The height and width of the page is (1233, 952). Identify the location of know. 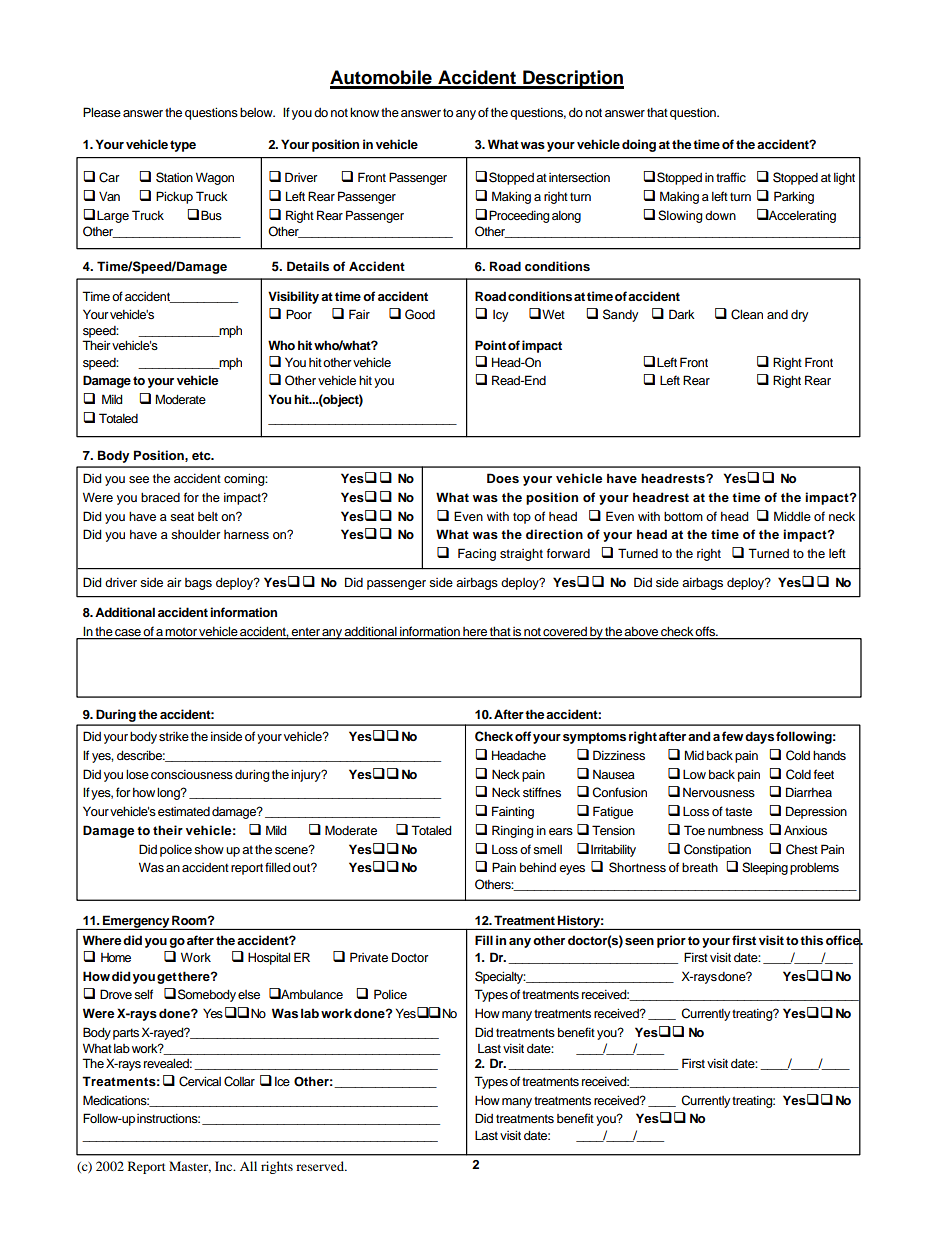
(364, 112).
